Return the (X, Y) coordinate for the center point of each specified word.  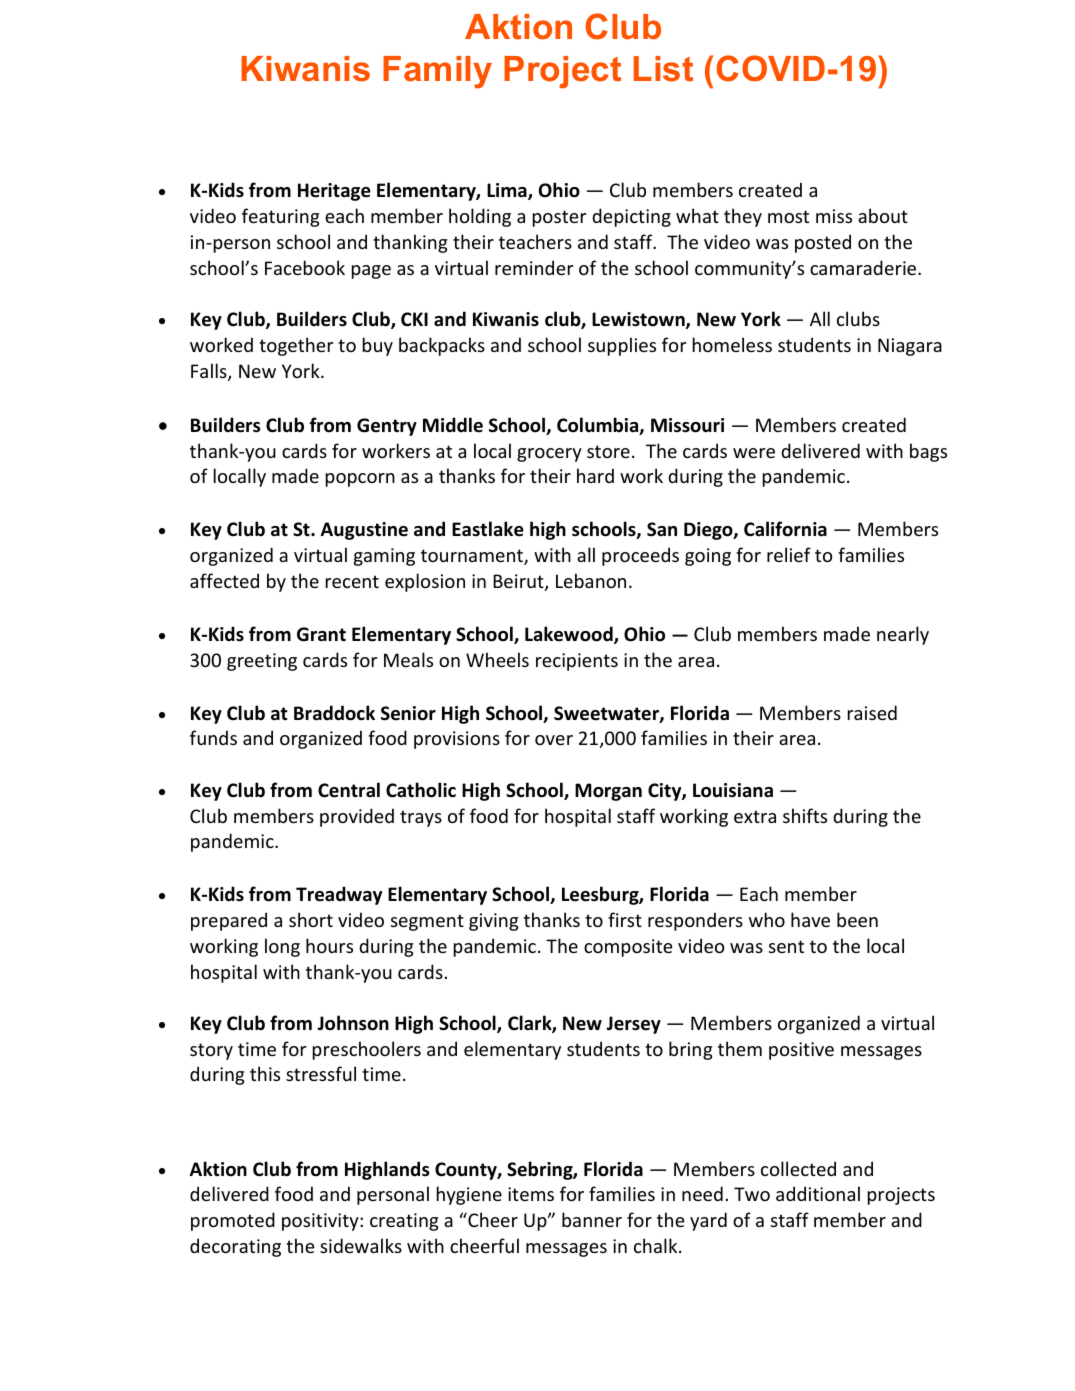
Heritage (334, 192)
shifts (805, 815)
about (883, 215)
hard (595, 475)
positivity (321, 1222)
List (663, 69)
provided (357, 817)
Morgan (608, 792)
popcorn (360, 480)
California (785, 529)
